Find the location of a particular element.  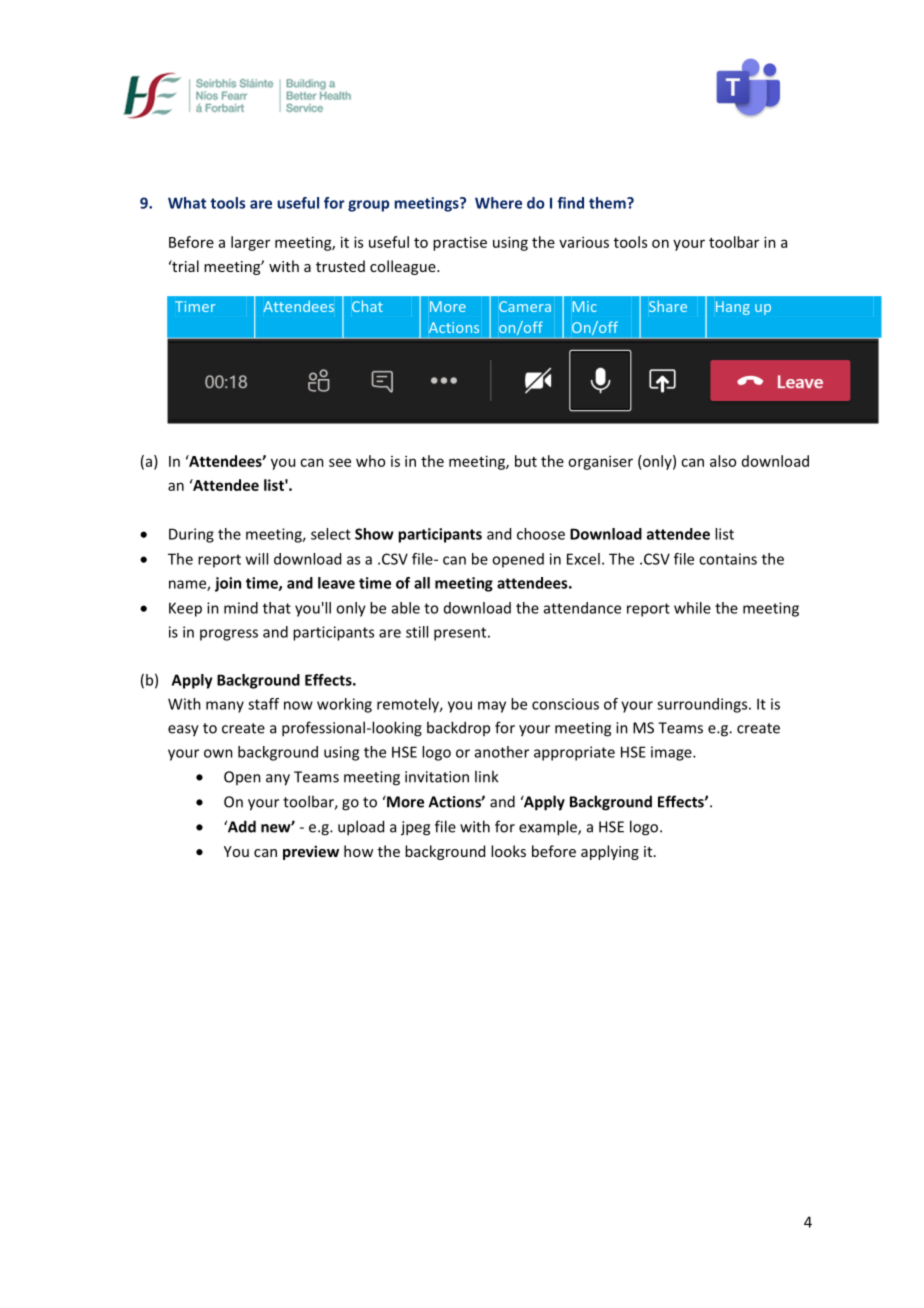

Share is located at coordinates (668, 306).
